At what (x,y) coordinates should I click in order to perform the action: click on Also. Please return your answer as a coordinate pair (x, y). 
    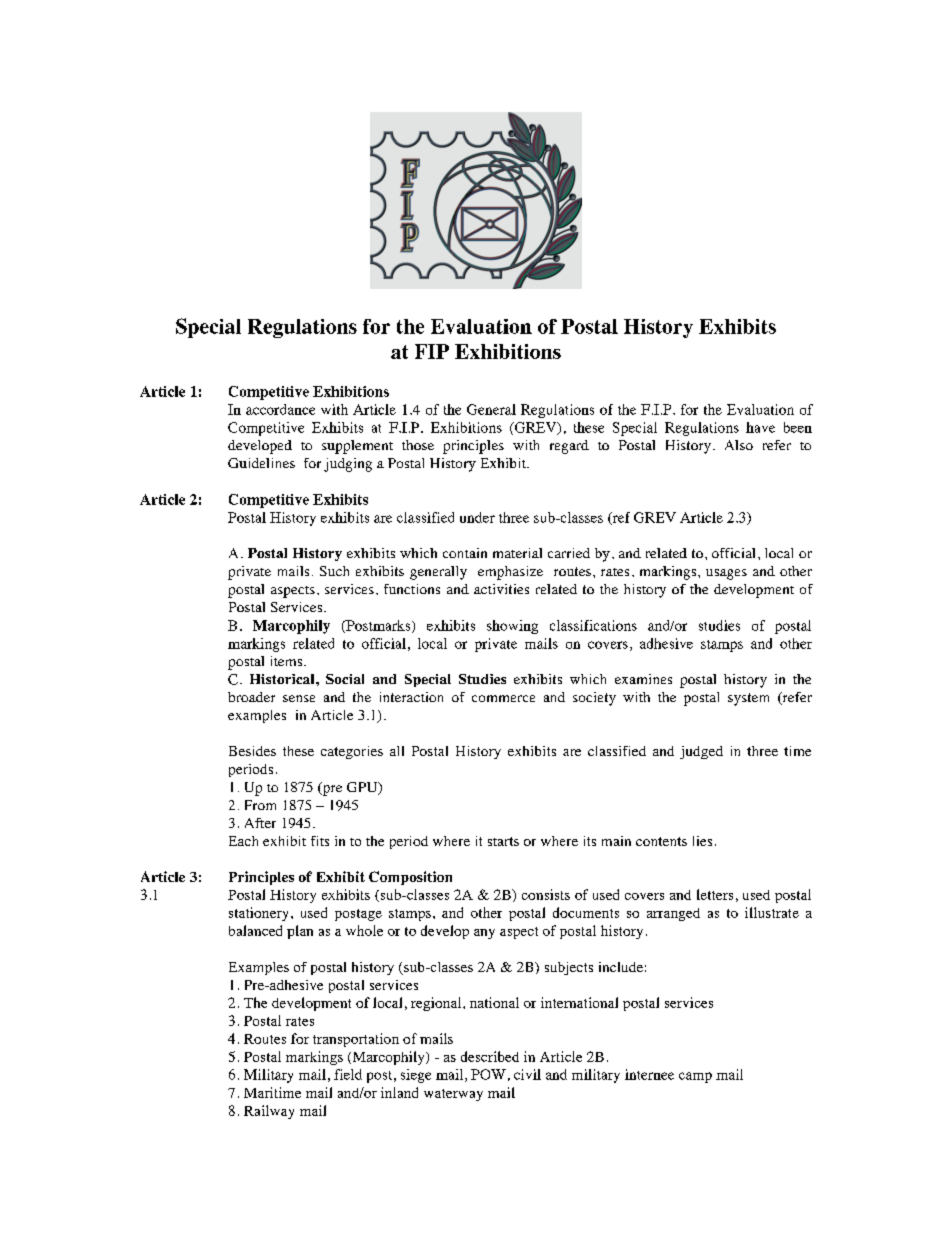
    Looking at the image, I should click on (739, 445).
